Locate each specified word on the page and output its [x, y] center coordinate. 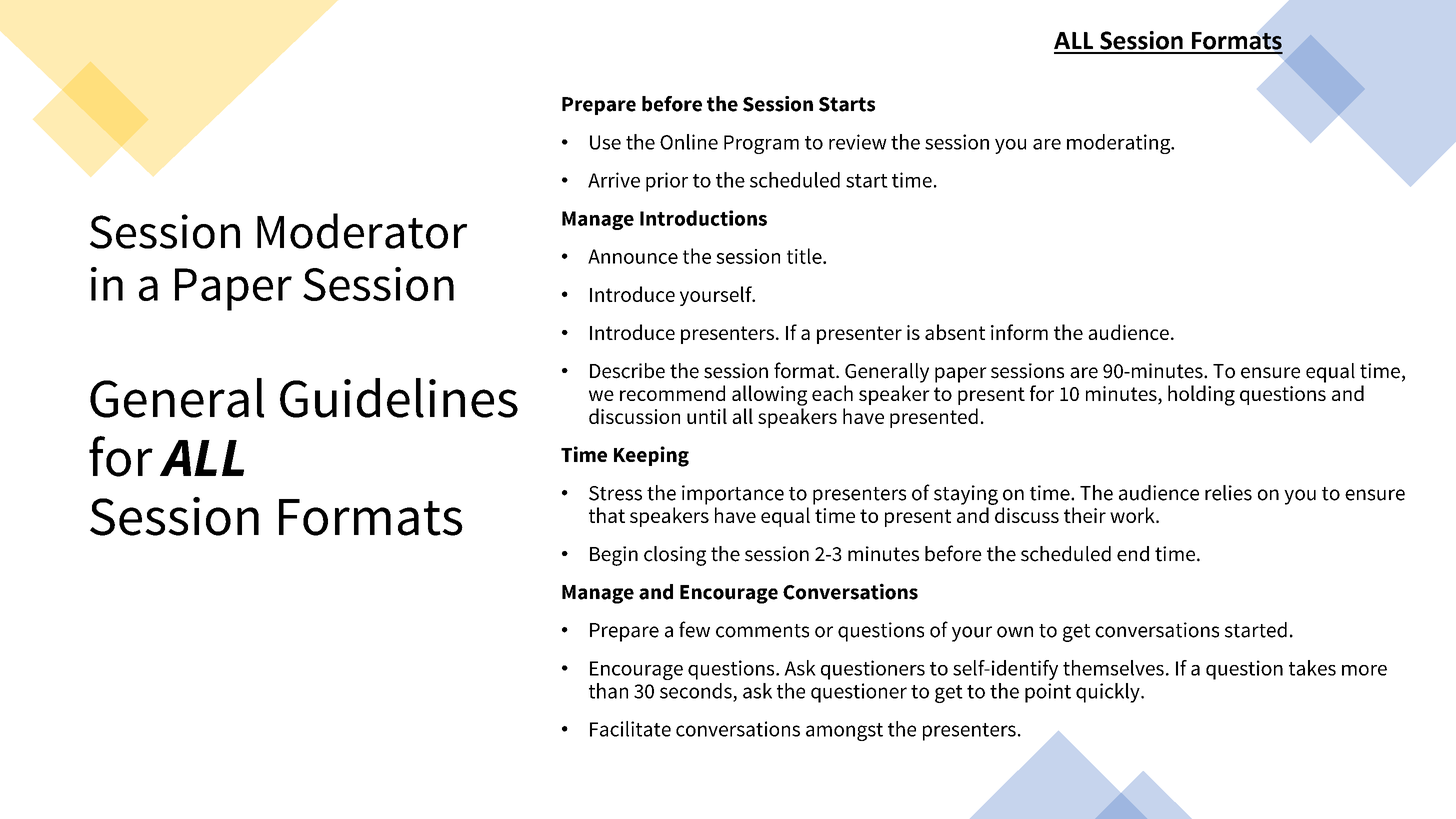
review [858, 142]
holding [1201, 395]
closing [675, 556]
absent [955, 332]
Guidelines [399, 398]
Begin [614, 556]
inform [1019, 332]
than [608, 691]
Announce [633, 256]
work [1133, 515]
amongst [844, 732]
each [832, 393]
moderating [1120, 144]
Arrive [614, 180]
